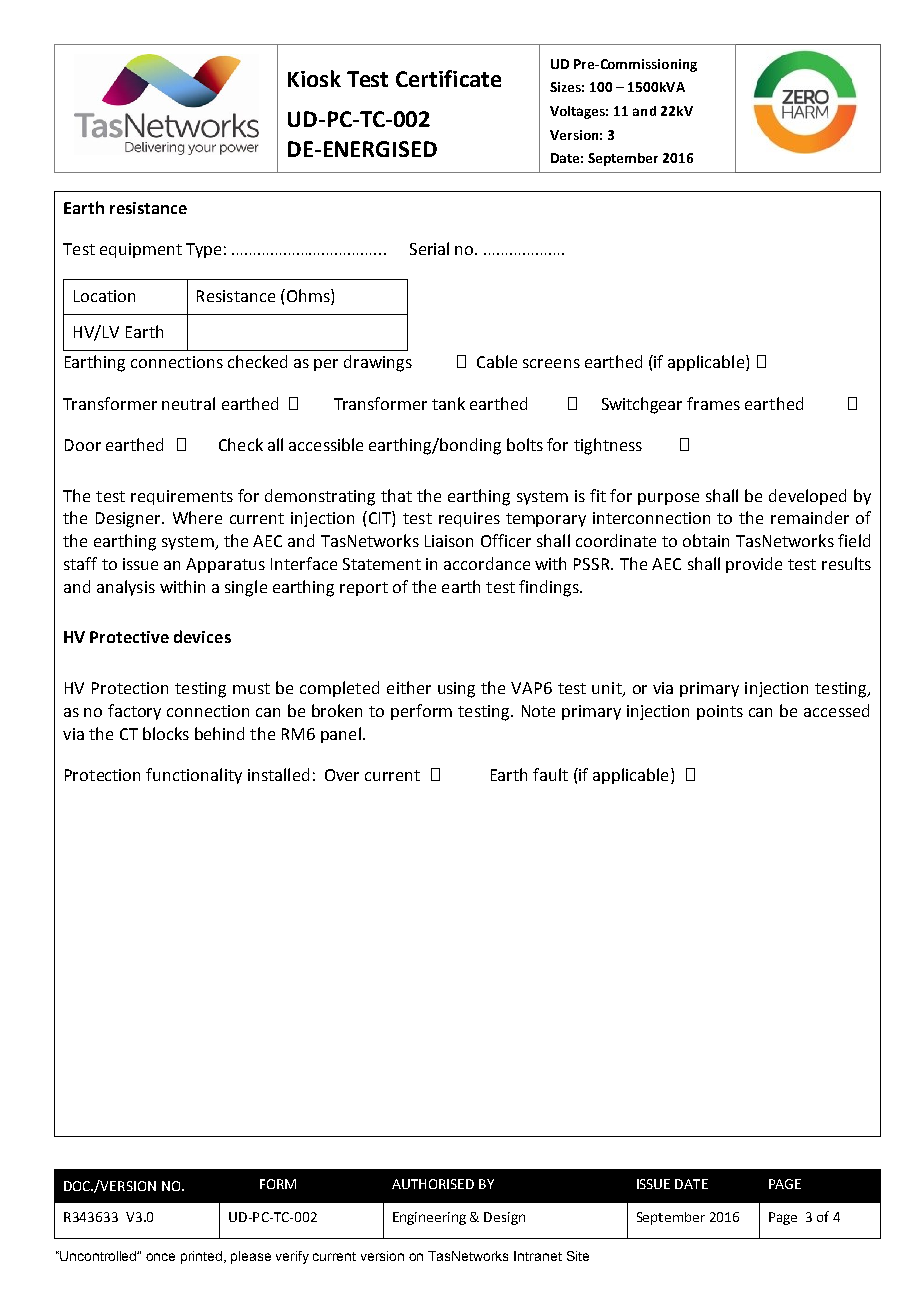 This screenshot has width=924, height=1308. What do you see at coordinates (720, 712) in the screenshot?
I see `points` at bounding box center [720, 712].
